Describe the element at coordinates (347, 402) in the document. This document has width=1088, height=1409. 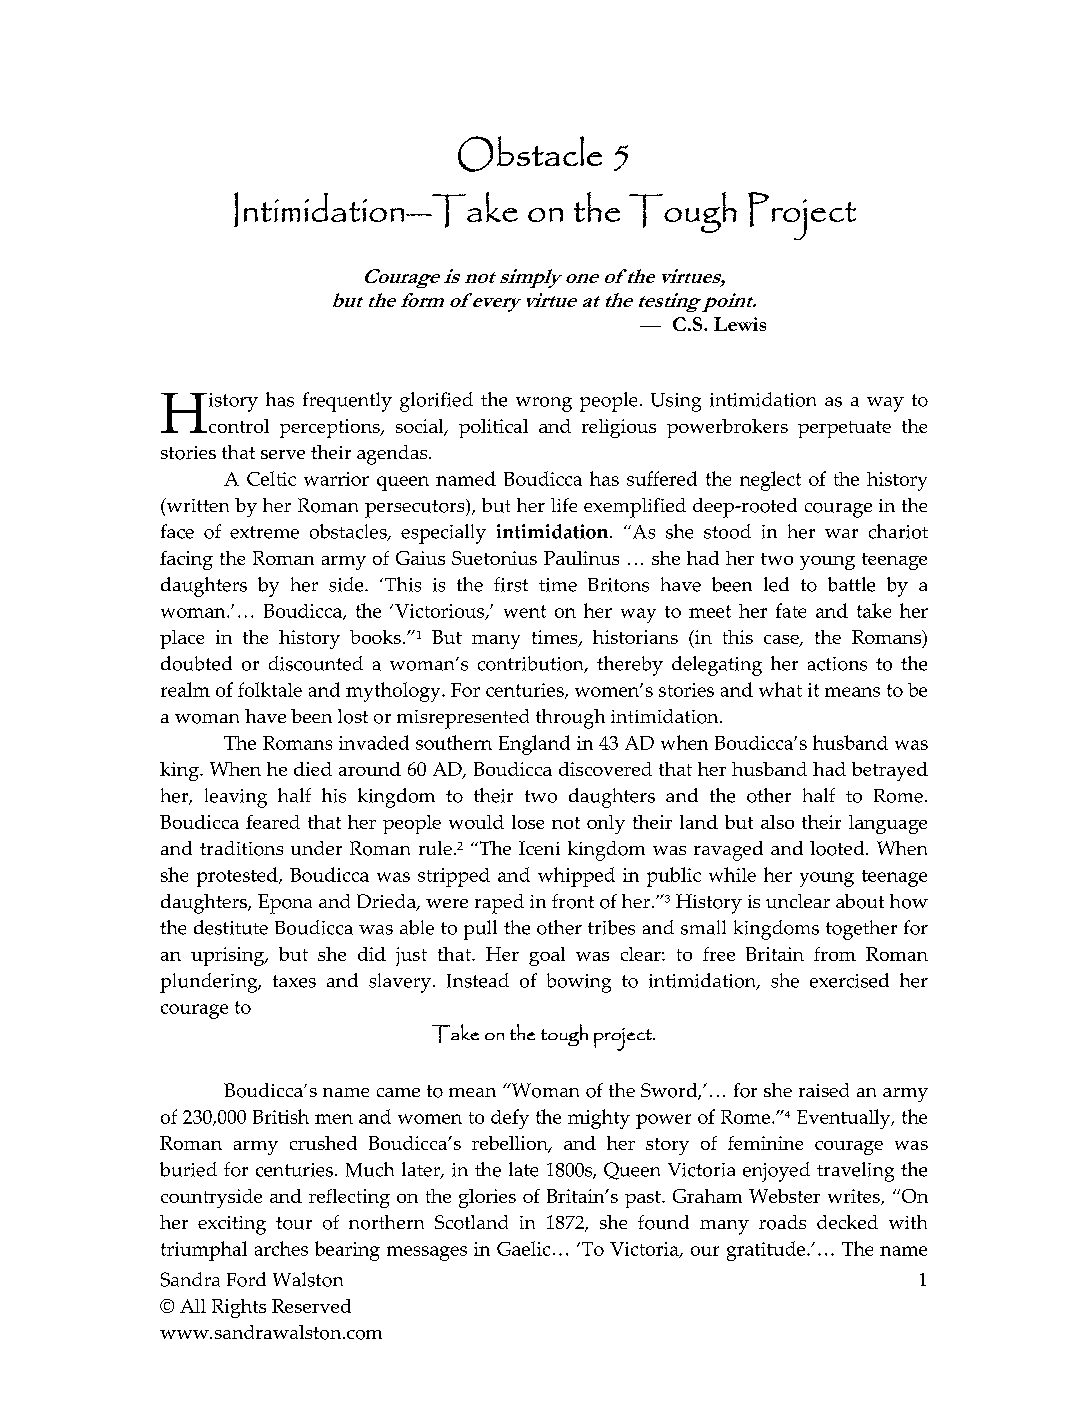
I see `frequently` at that location.
